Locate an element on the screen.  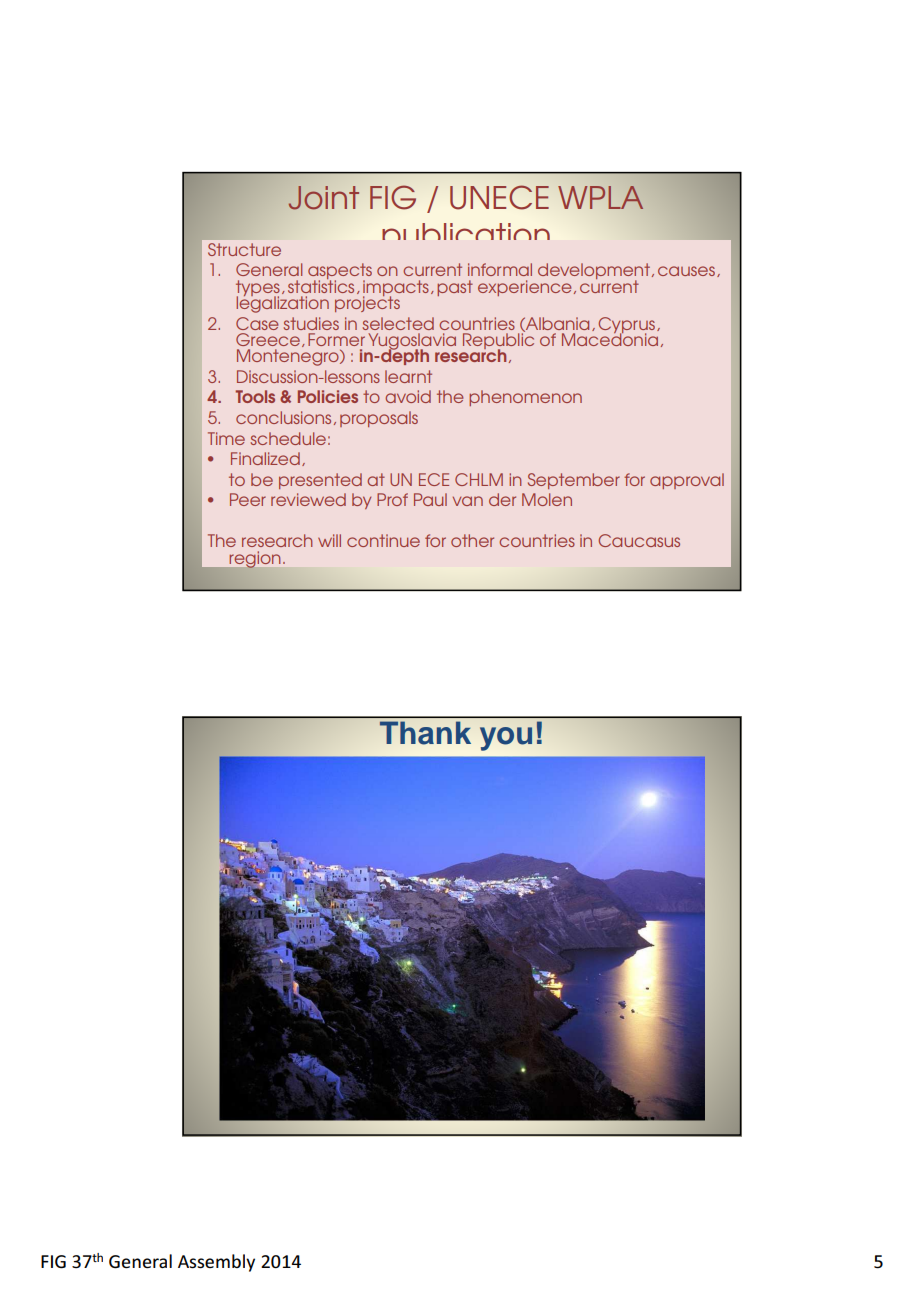
Assembly is located at coordinates (216, 1263).
